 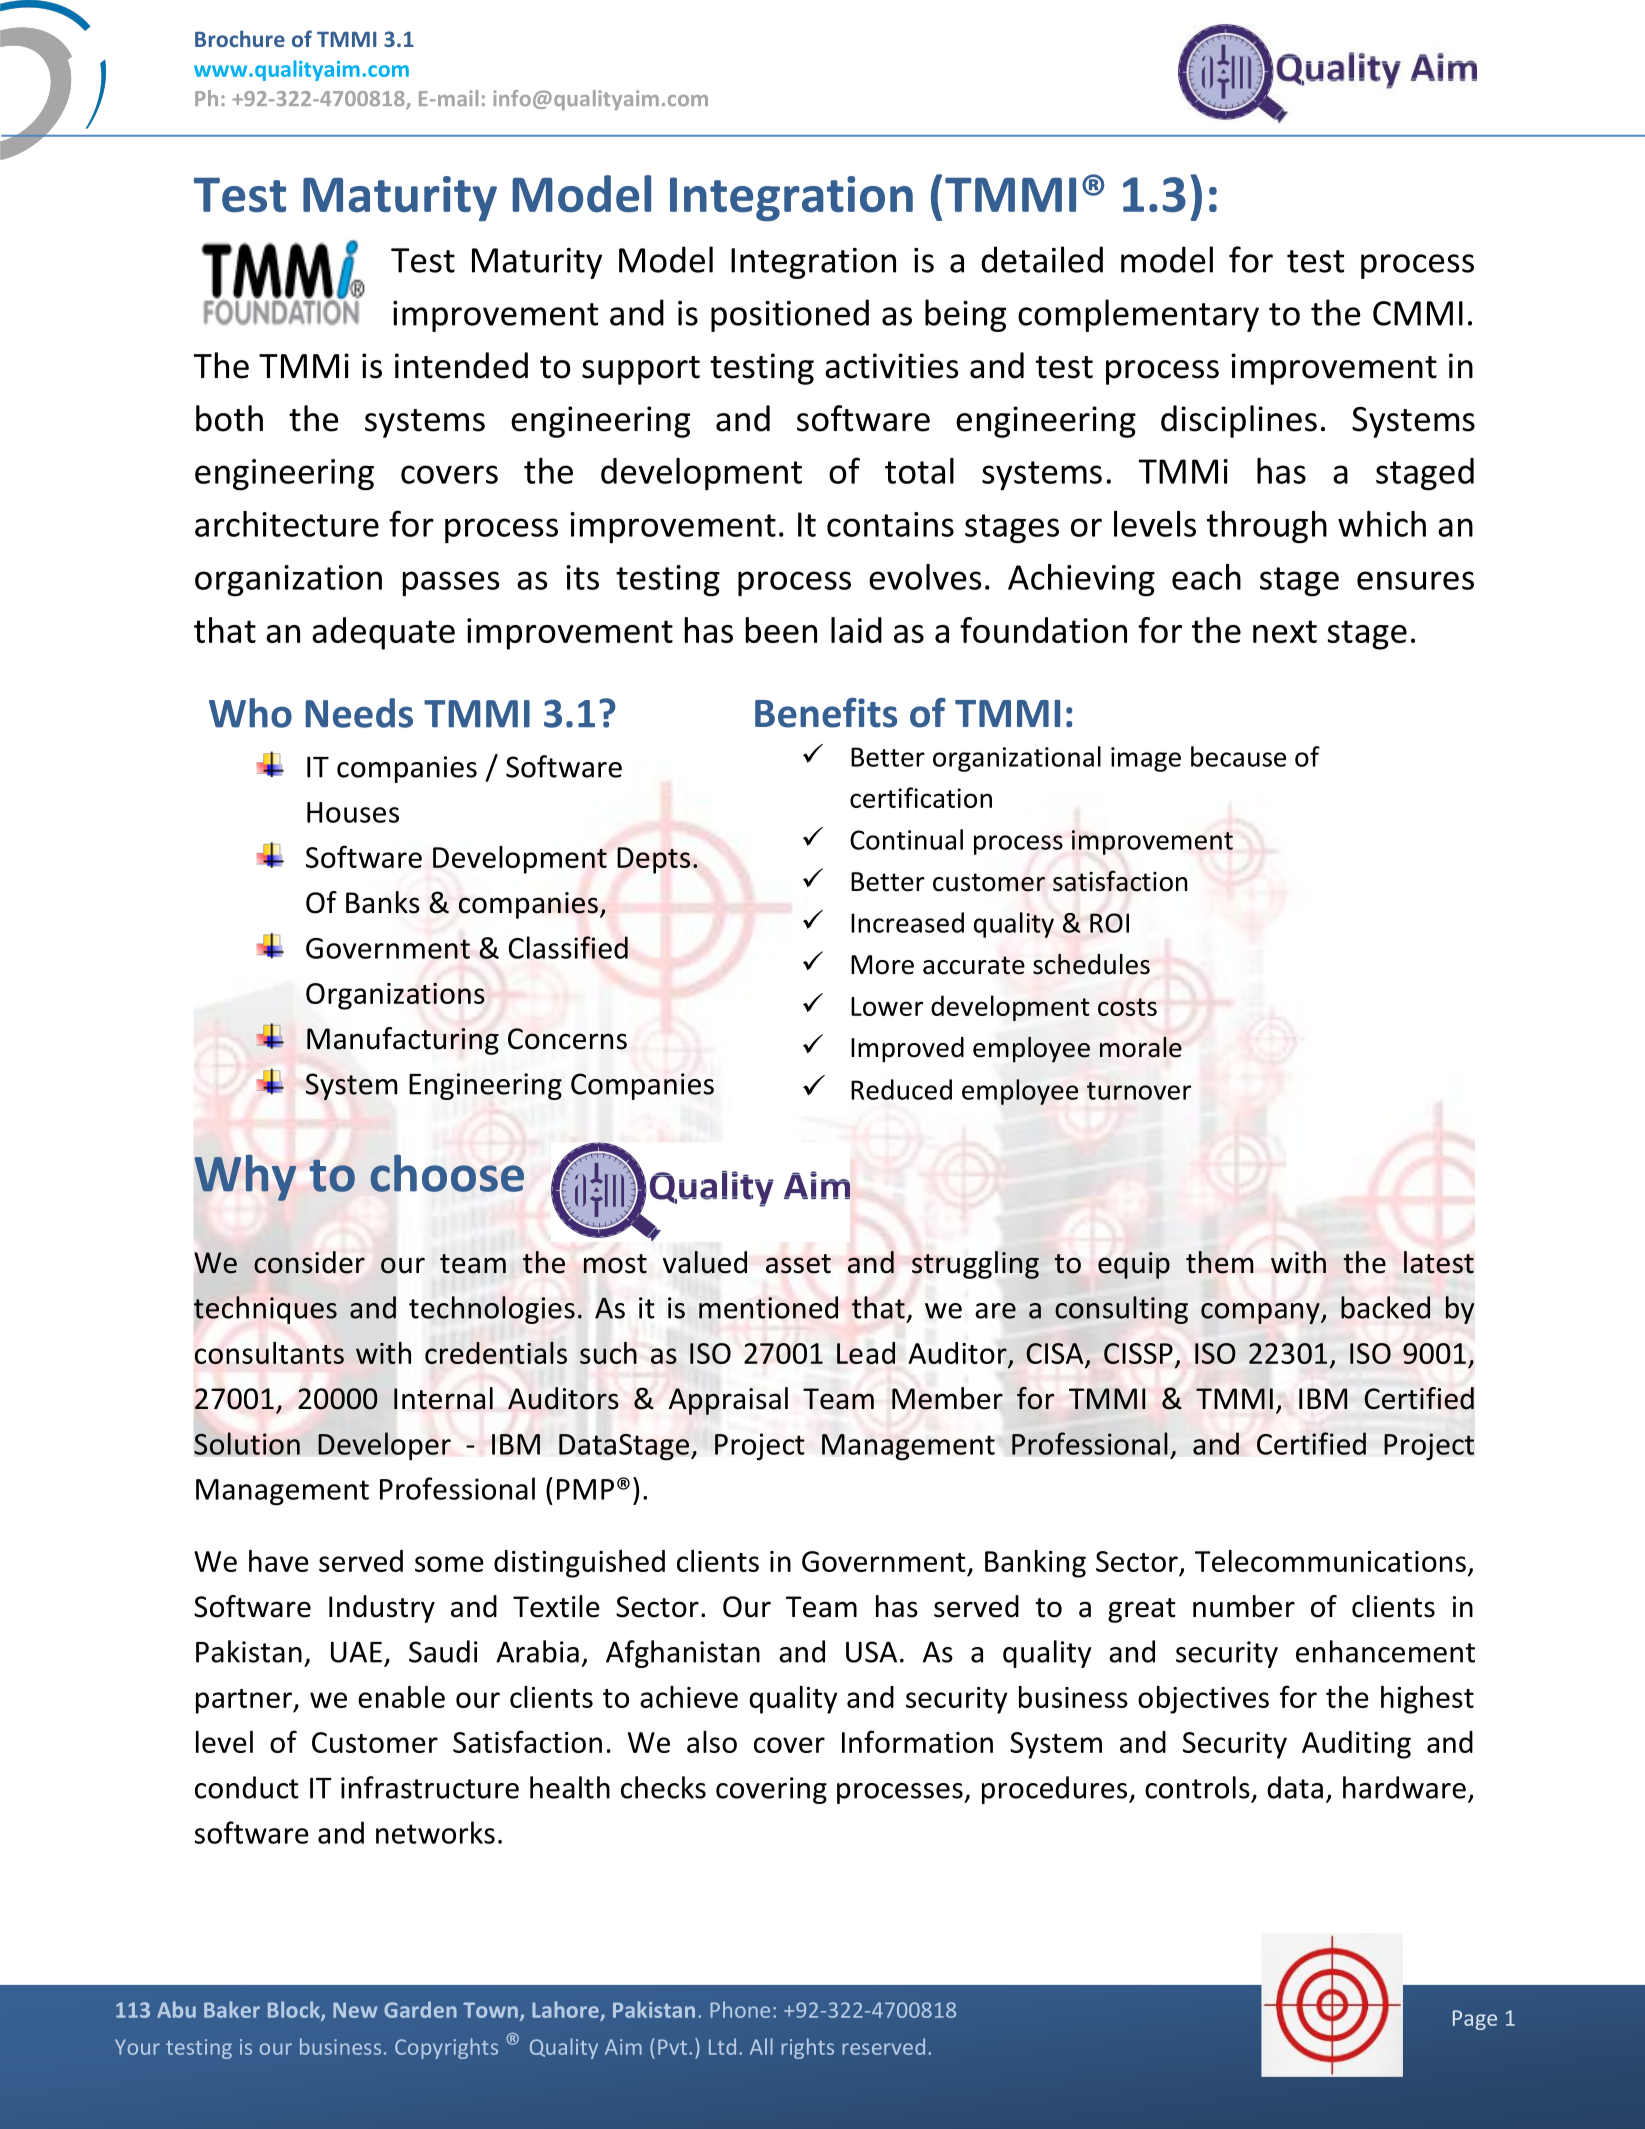 What do you see at coordinates (906, 839) in the screenshot?
I see `Continual` at bounding box center [906, 839].
